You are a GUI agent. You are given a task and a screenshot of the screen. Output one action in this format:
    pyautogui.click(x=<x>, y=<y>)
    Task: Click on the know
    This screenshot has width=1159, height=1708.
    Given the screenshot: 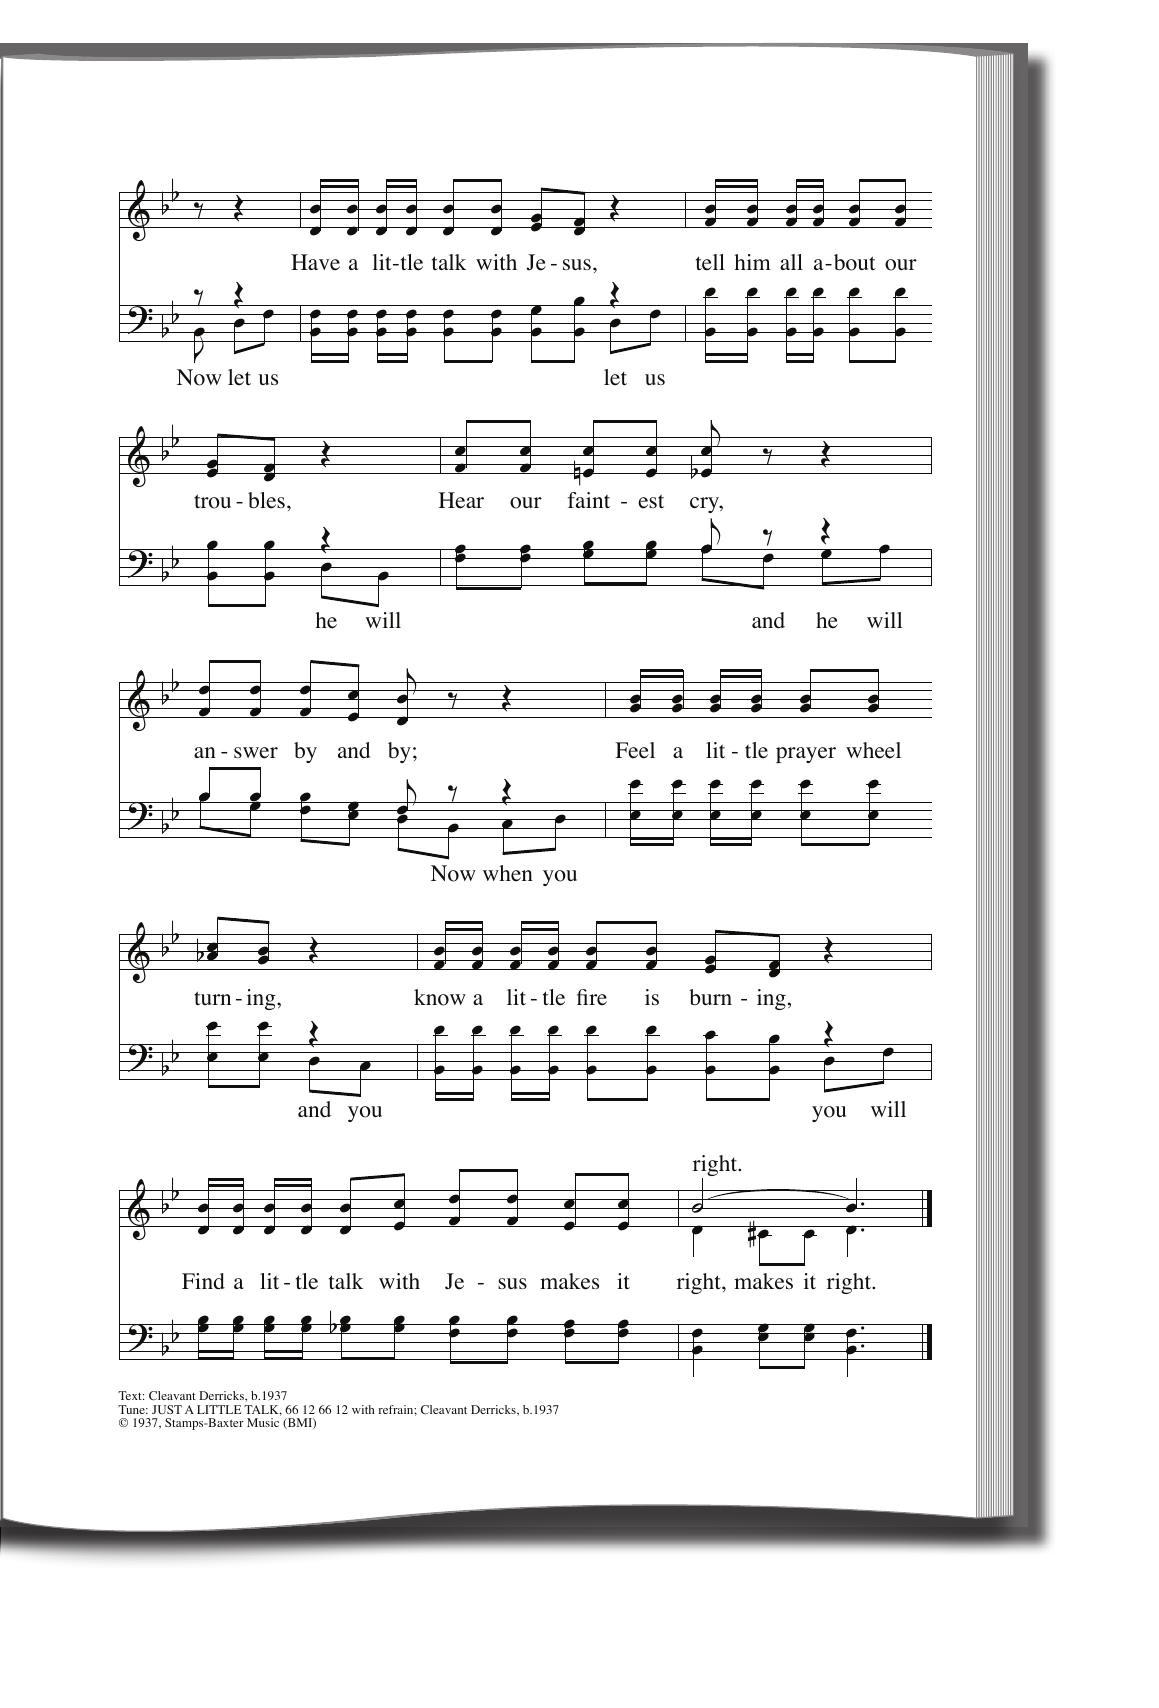 What is the action you would take?
    pyautogui.click(x=440, y=997)
